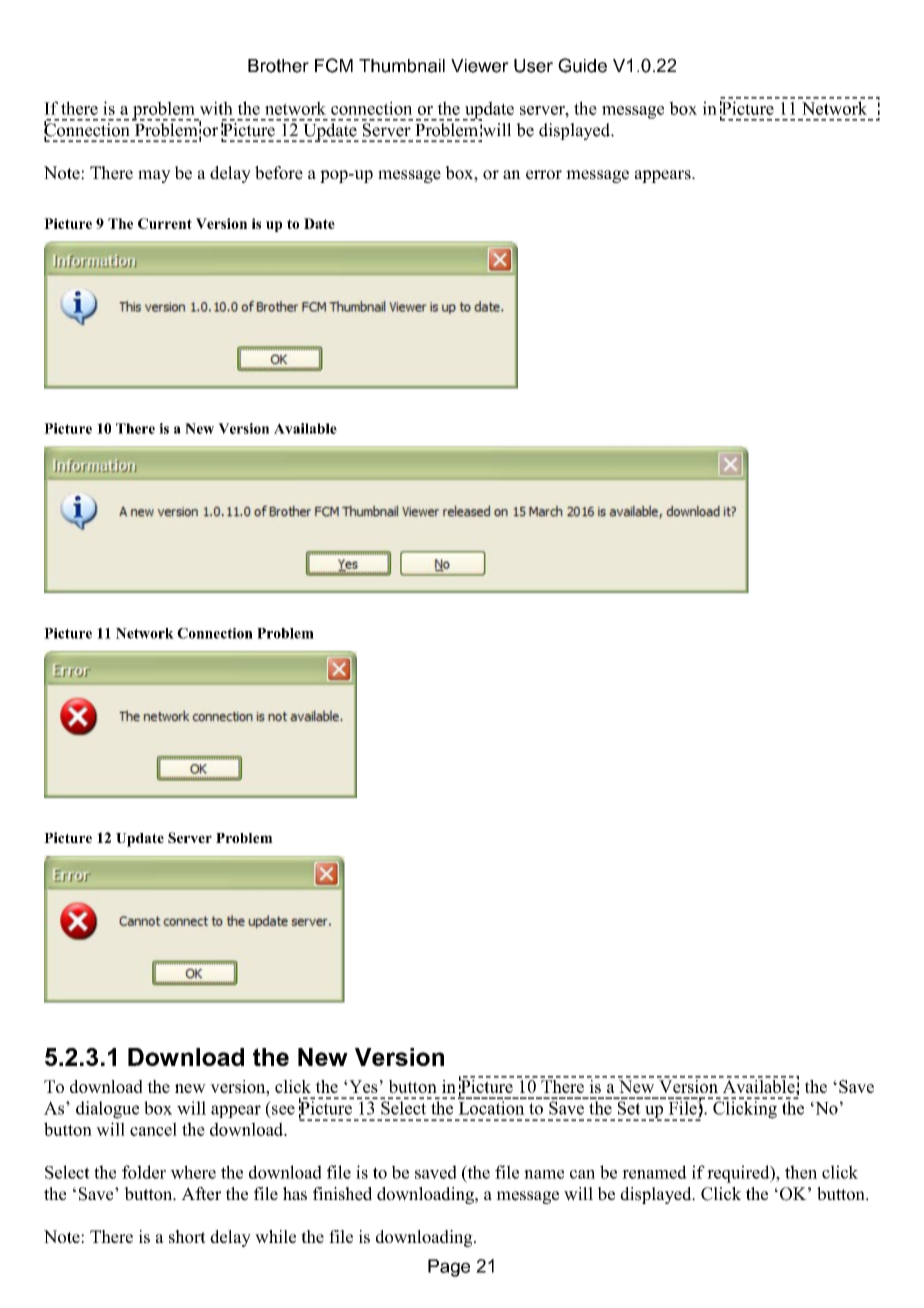 This document has width=924, height=1308. Describe the element at coordinates (216, 108) in the document. I see `with` at that location.
